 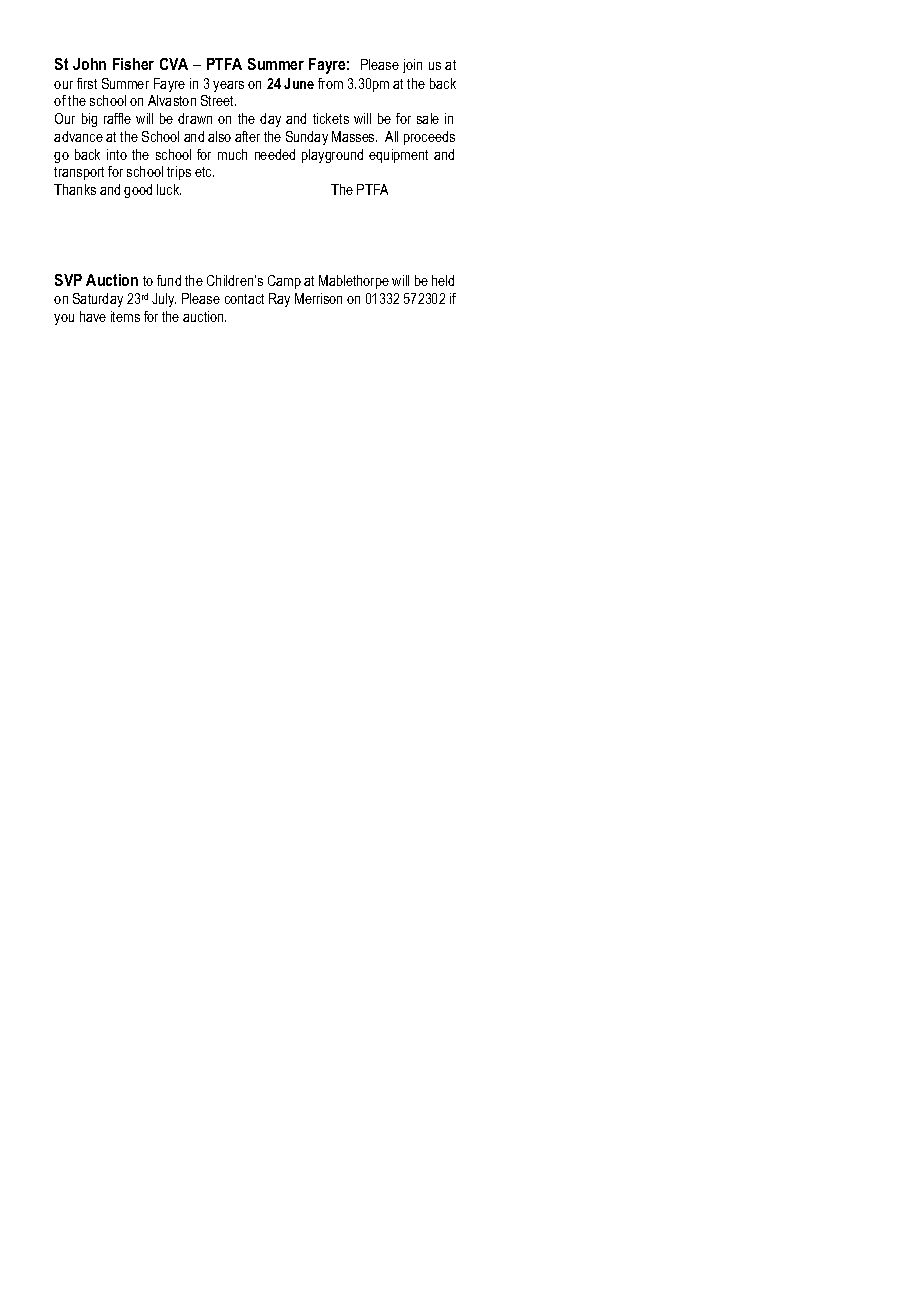 I want to click on John, so click(x=89, y=64).
